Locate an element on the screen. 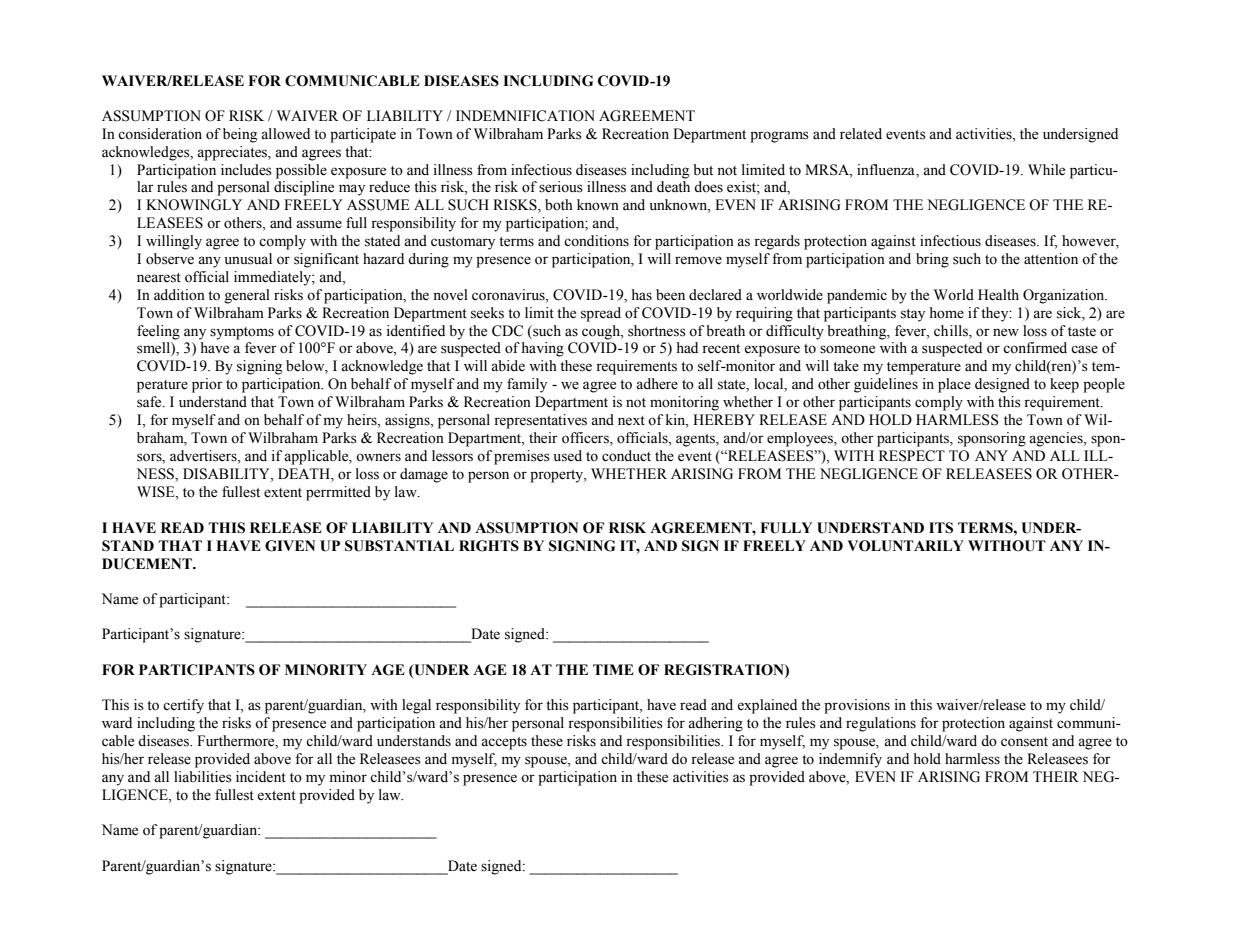  INDEMNIFICATION is located at coordinates (525, 116).
